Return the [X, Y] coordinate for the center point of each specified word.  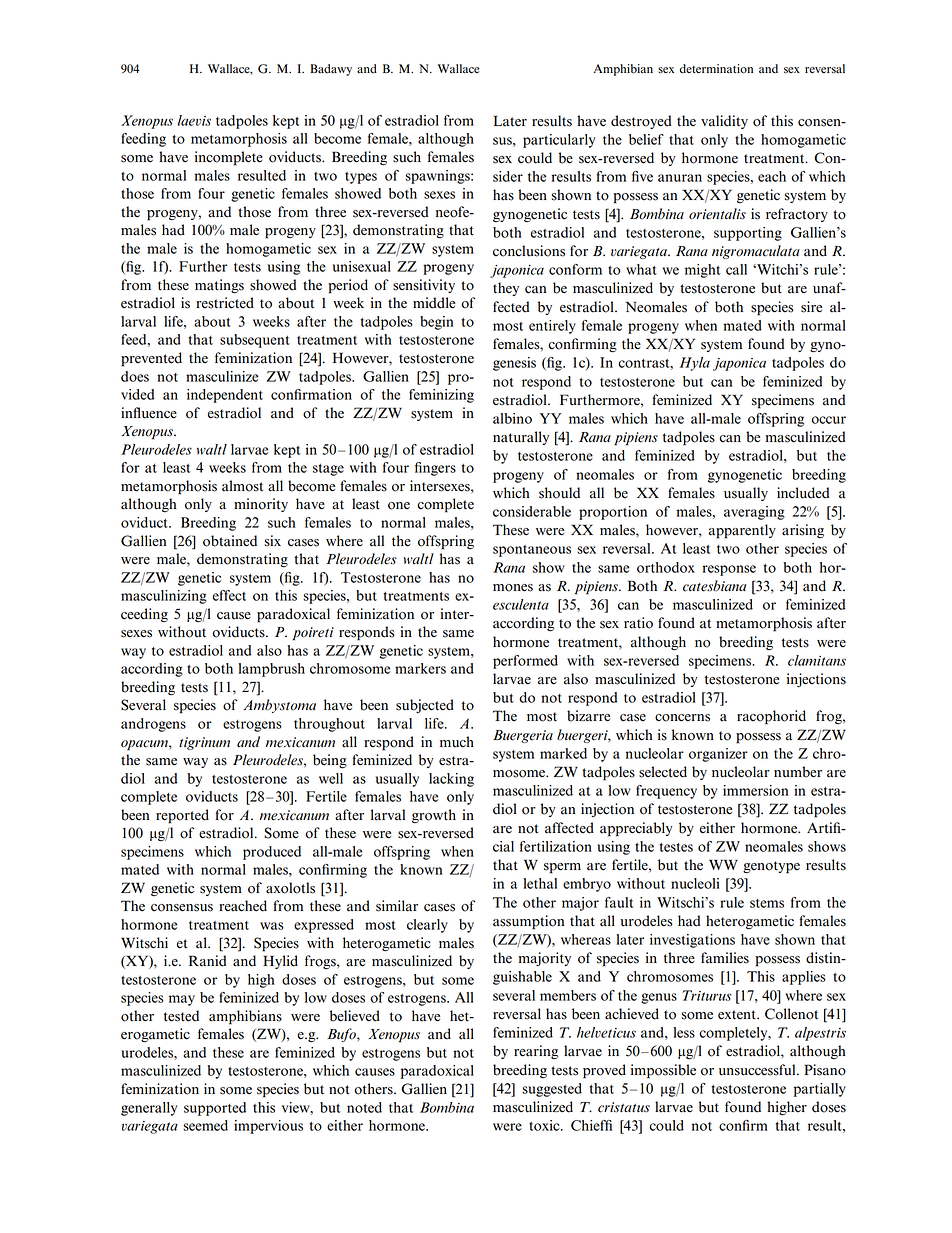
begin [437, 323]
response [729, 570]
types [361, 178]
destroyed [641, 122]
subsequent [255, 341]
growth [434, 816]
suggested [552, 1090]
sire [811, 307]
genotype [771, 867]
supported [215, 1109]
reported [182, 816]
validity [724, 122]
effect [229, 595]
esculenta [521, 604]
